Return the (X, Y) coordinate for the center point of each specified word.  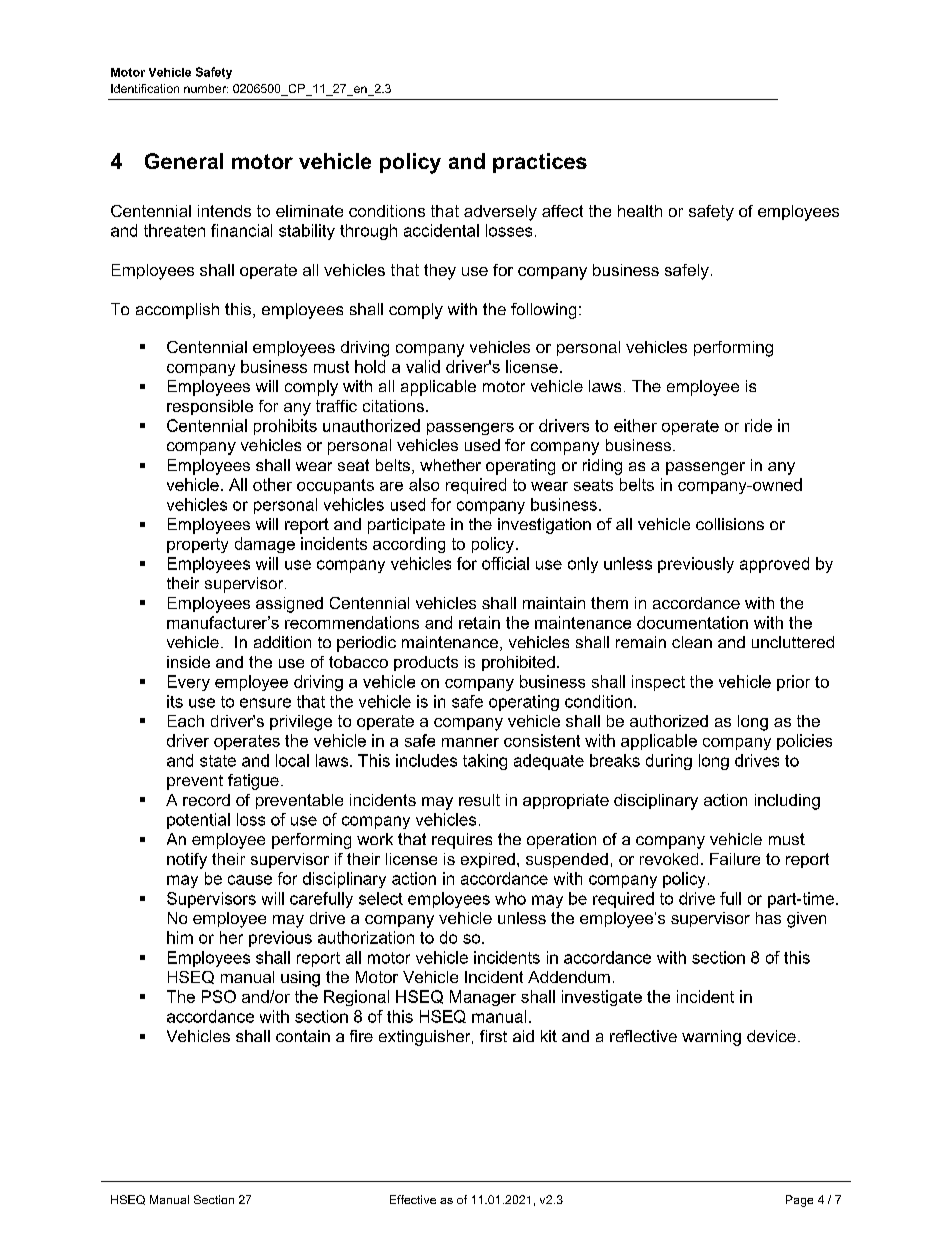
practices (540, 163)
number (206, 88)
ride (758, 425)
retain (479, 622)
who (510, 898)
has (768, 918)
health (640, 211)
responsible (210, 407)
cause (250, 880)
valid (423, 366)
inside (188, 662)
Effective (413, 1199)
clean (692, 642)
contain (303, 1036)
